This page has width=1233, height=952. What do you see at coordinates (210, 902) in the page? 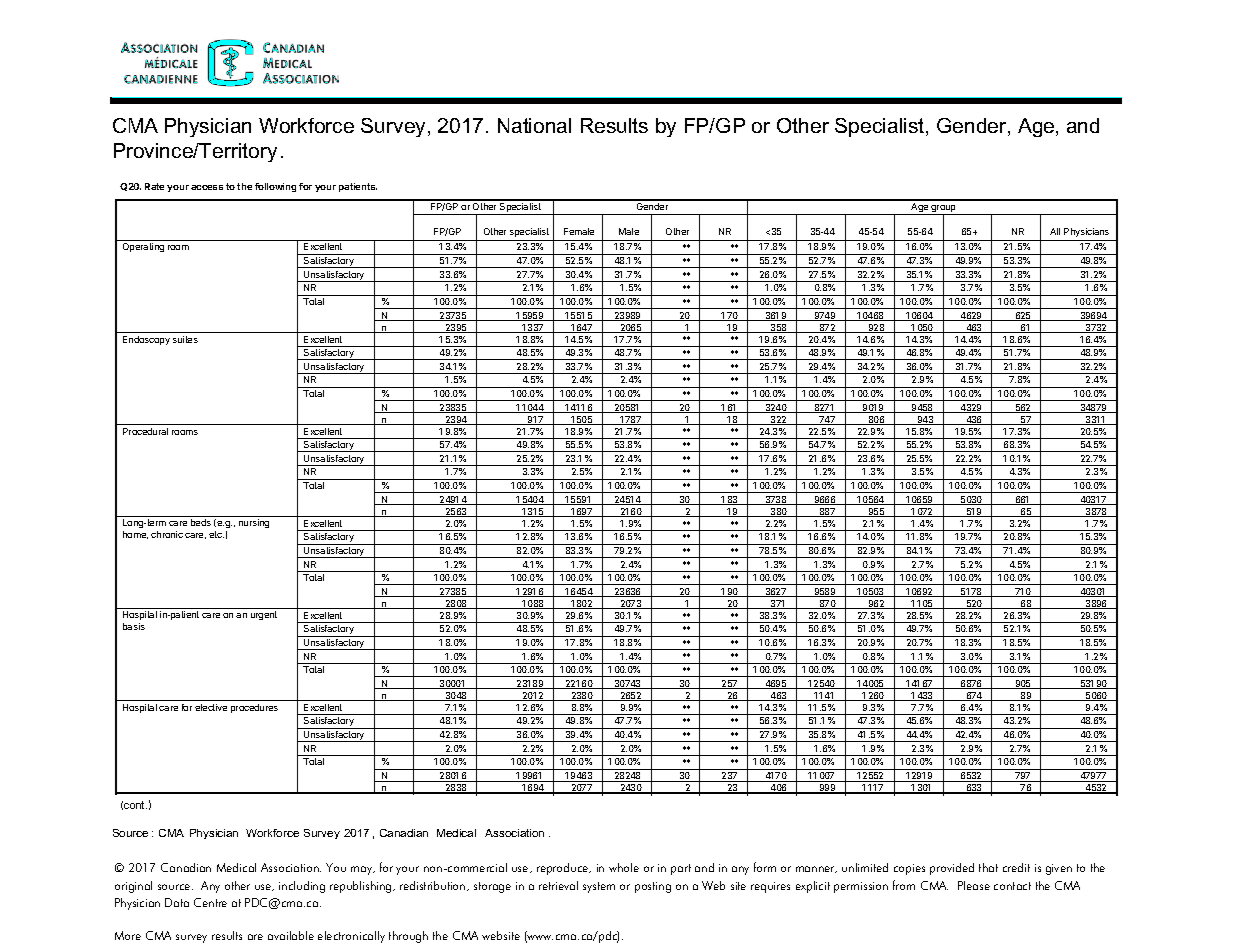
I see `Centre` at bounding box center [210, 902].
